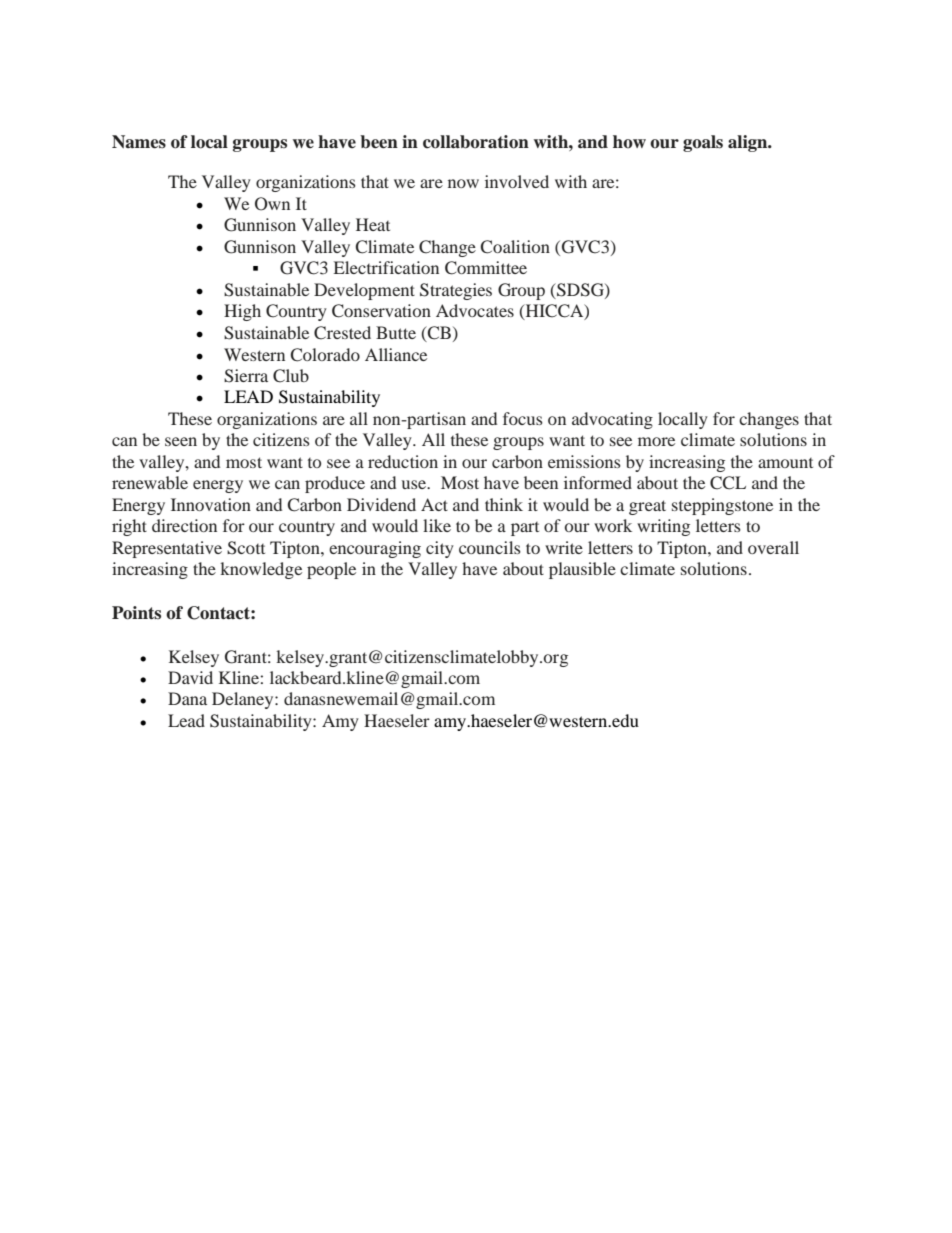 The image size is (952, 1233). I want to click on goals, so click(703, 143).
